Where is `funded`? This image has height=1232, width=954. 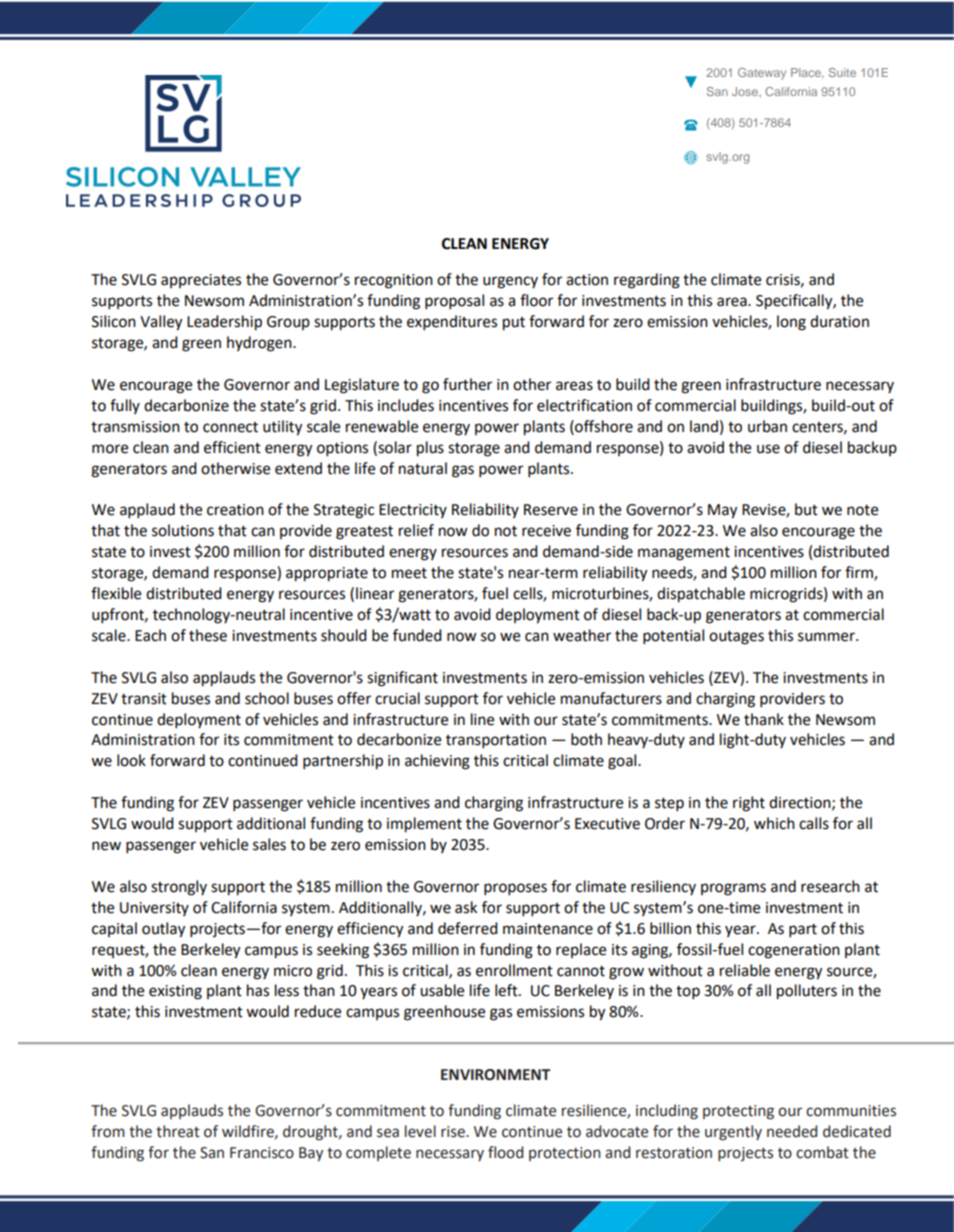 funded is located at coordinates (417, 635).
